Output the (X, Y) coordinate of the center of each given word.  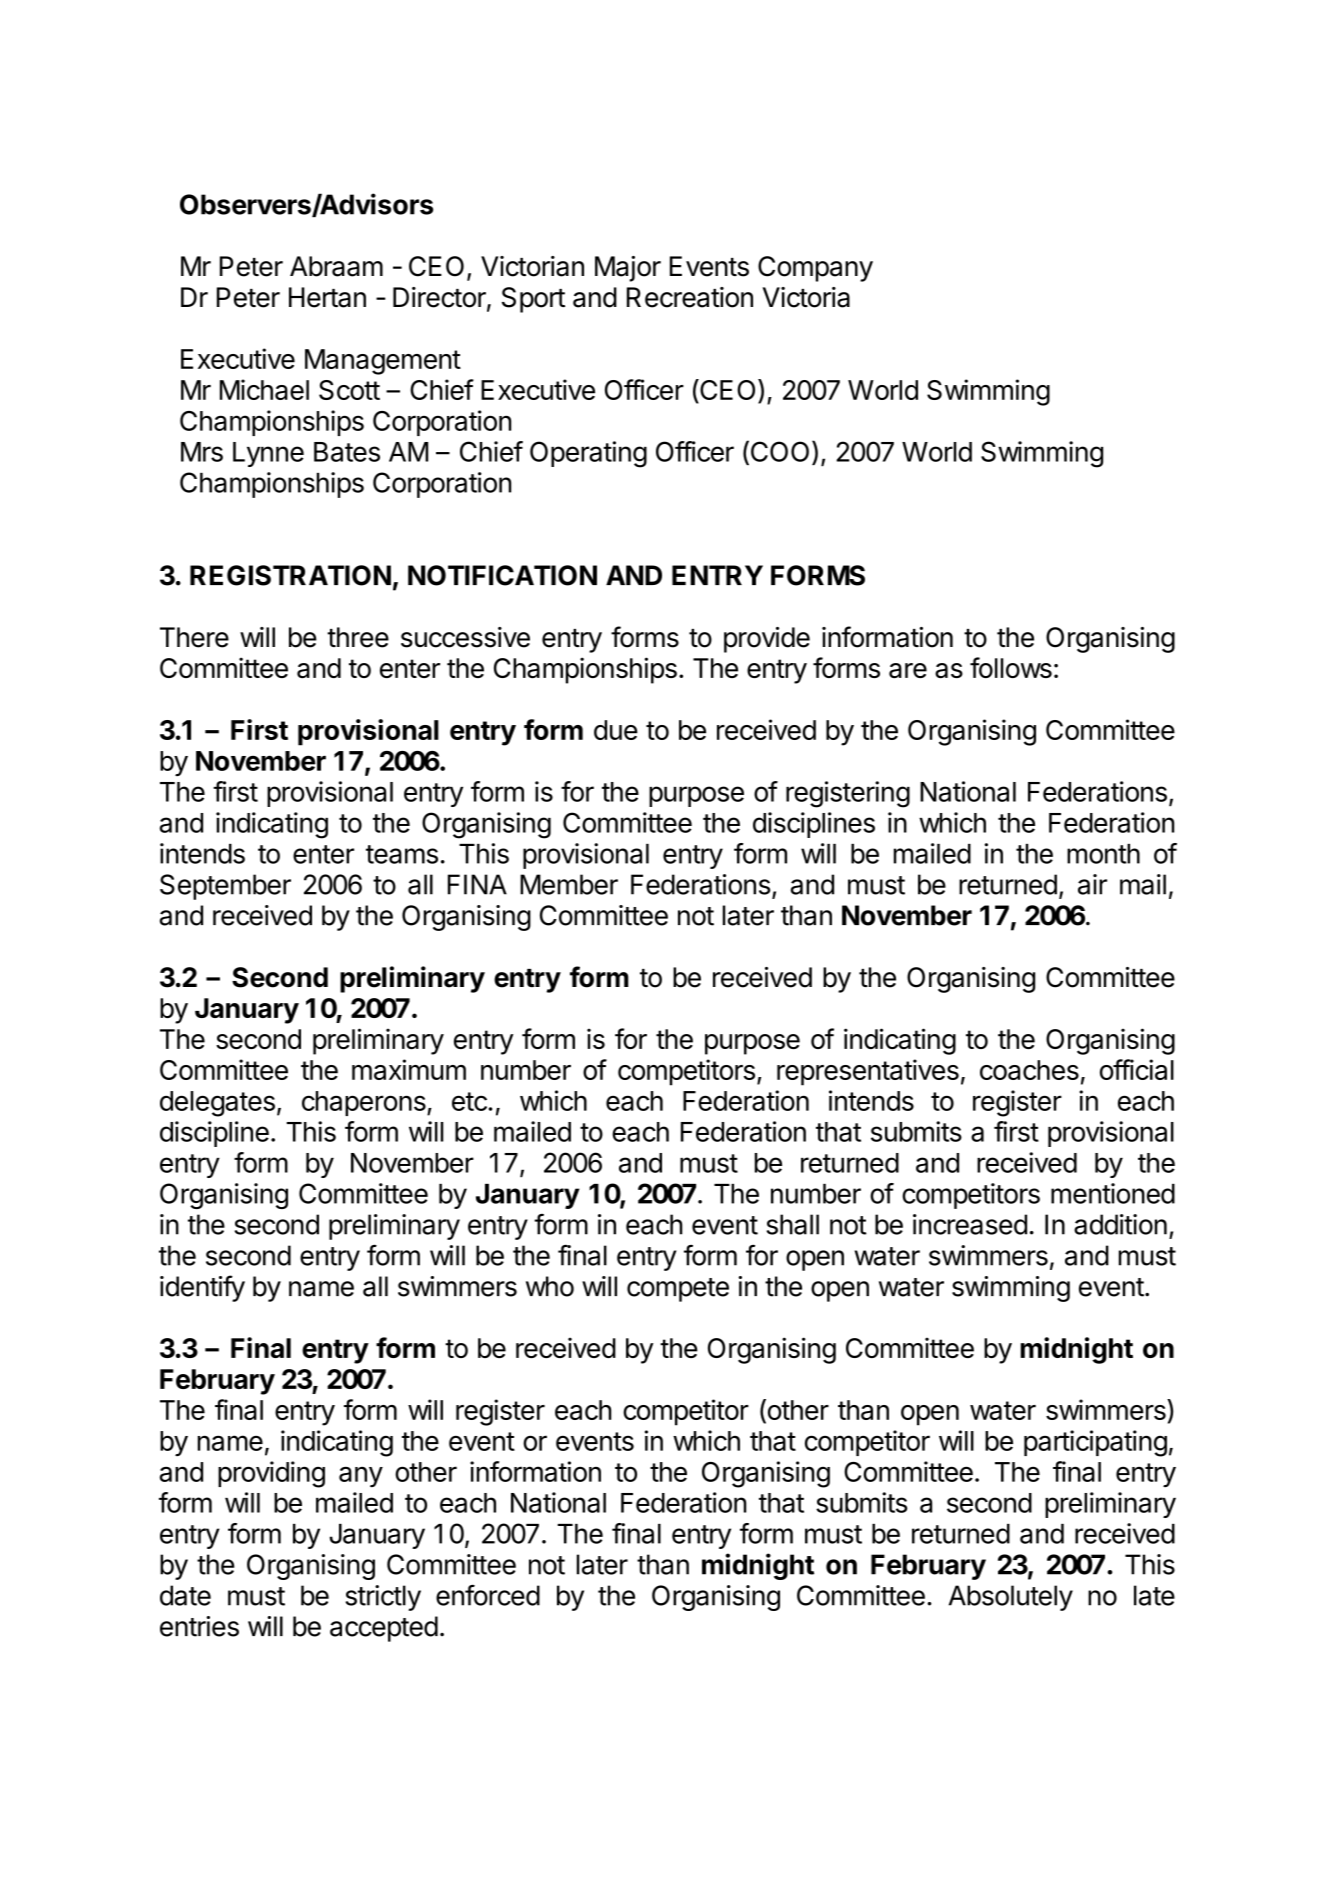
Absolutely (1011, 1598)
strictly (383, 1598)
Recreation (690, 297)
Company (815, 269)
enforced (488, 1595)
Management (383, 362)
